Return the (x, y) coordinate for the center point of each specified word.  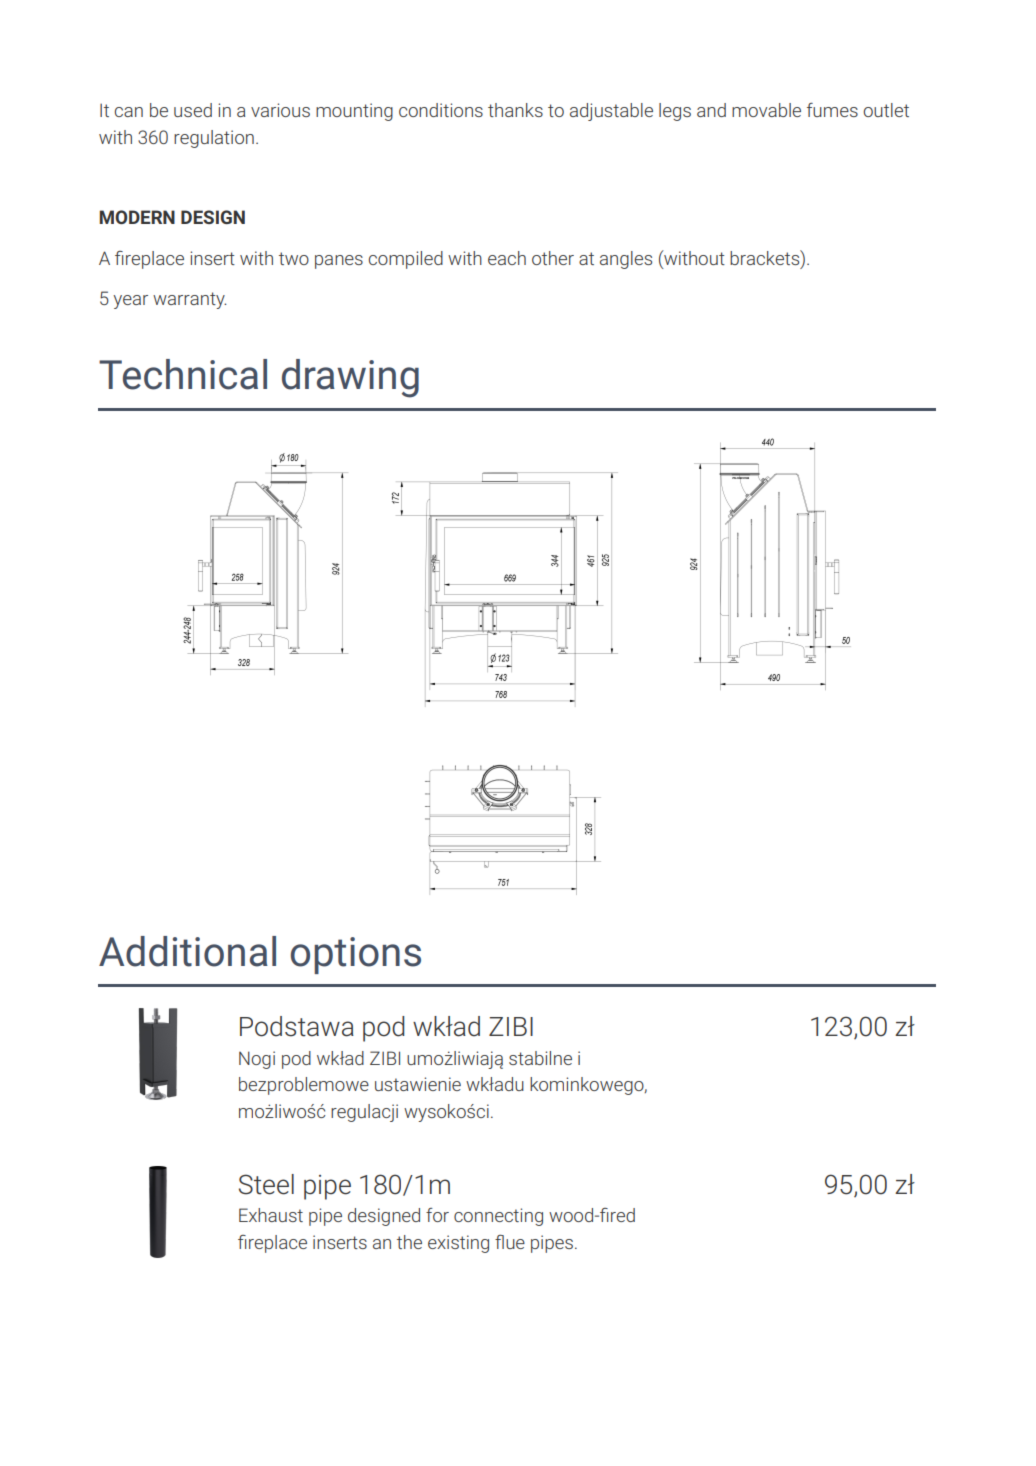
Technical (183, 374)
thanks (515, 110)
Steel (266, 1184)
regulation (214, 139)
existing (458, 1244)
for (437, 1215)
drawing (350, 378)
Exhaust (271, 1215)
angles (626, 260)
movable (766, 110)
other (553, 258)
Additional (187, 951)
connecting (498, 1217)
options (356, 955)
